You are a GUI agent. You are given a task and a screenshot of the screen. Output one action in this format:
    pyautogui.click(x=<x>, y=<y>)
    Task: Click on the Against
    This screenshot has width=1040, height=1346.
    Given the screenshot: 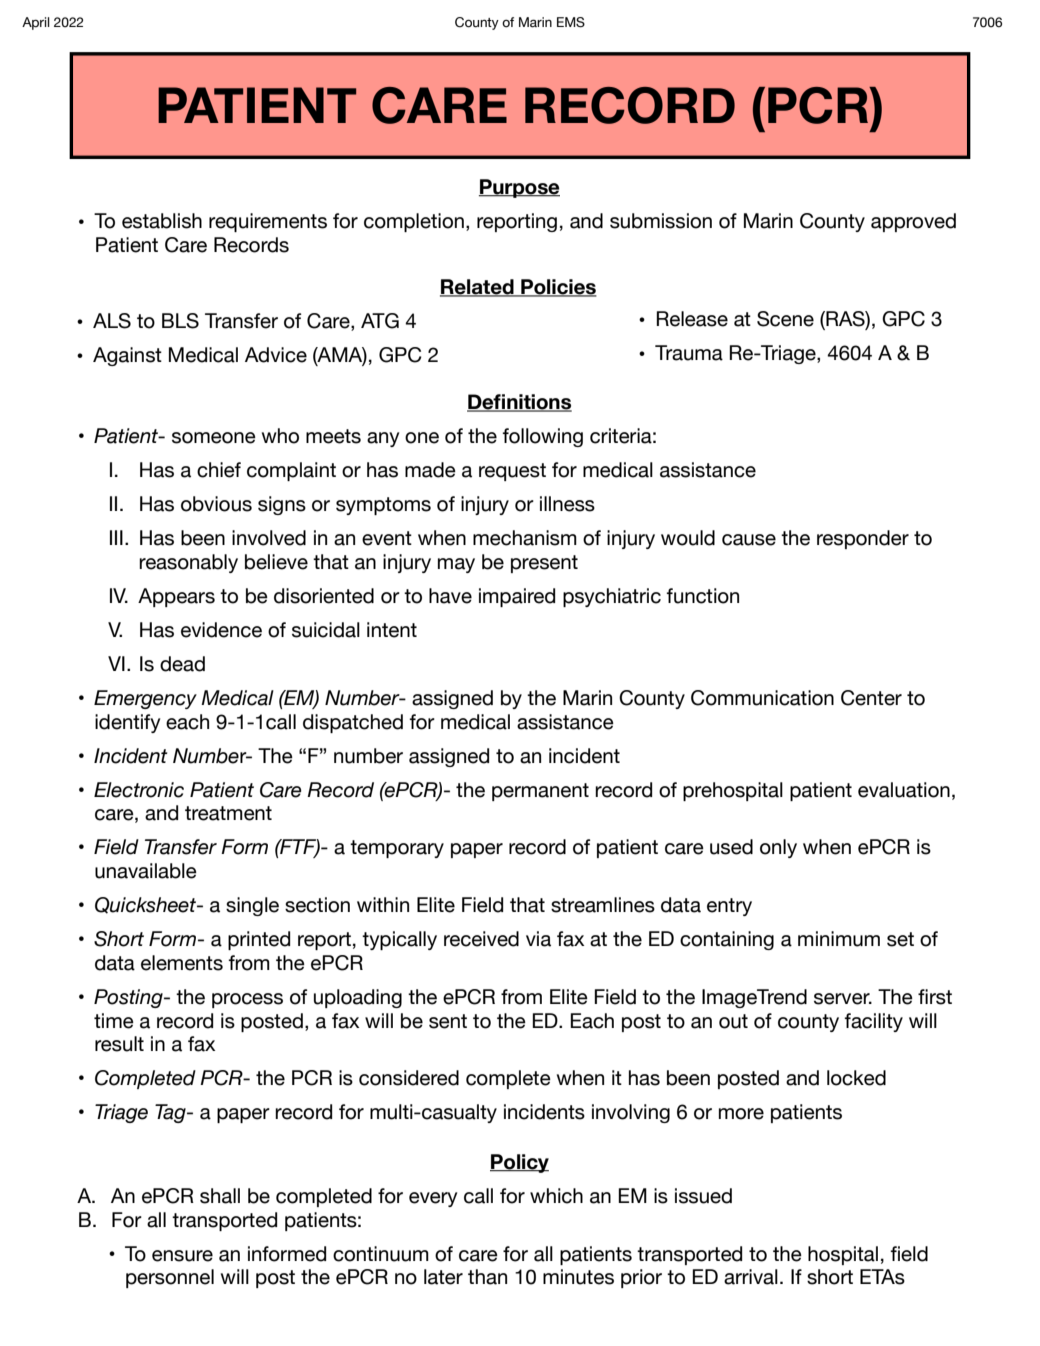 What is the action you would take?
    pyautogui.click(x=127, y=356)
